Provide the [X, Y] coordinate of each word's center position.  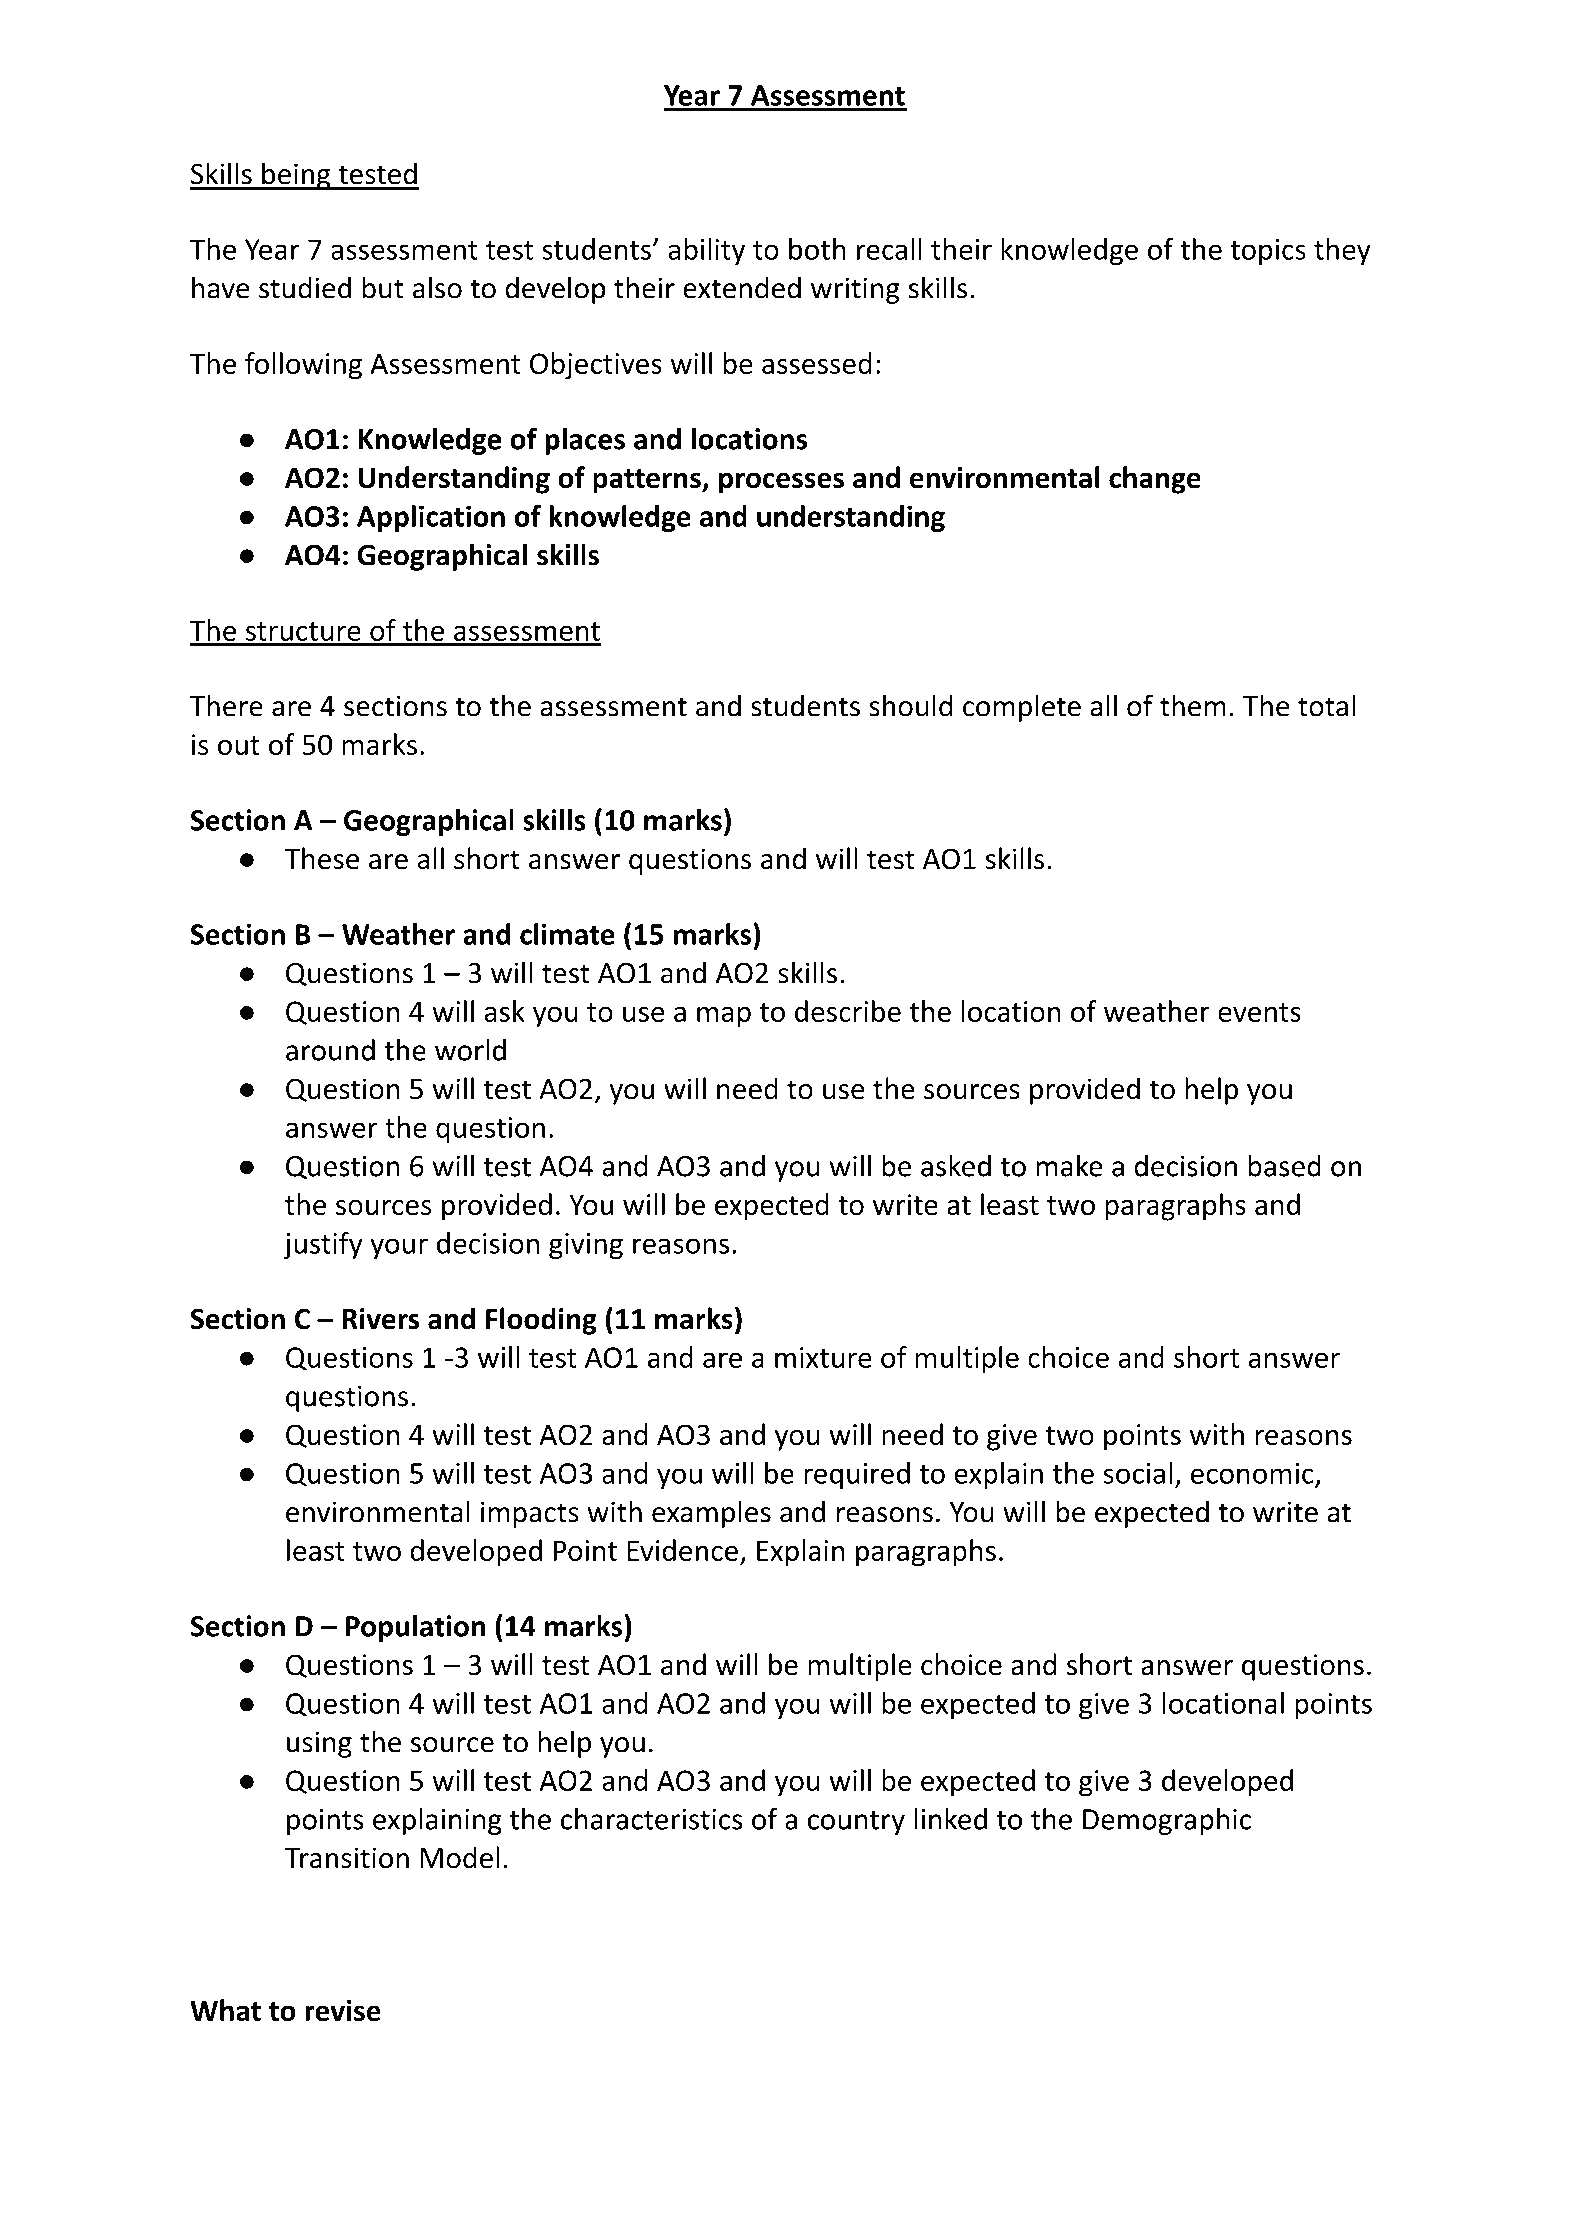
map [724, 1017]
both [817, 249]
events [1259, 1012]
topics [1268, 252]
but [383, 287]
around [330, 1050]
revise [343, 2010]
